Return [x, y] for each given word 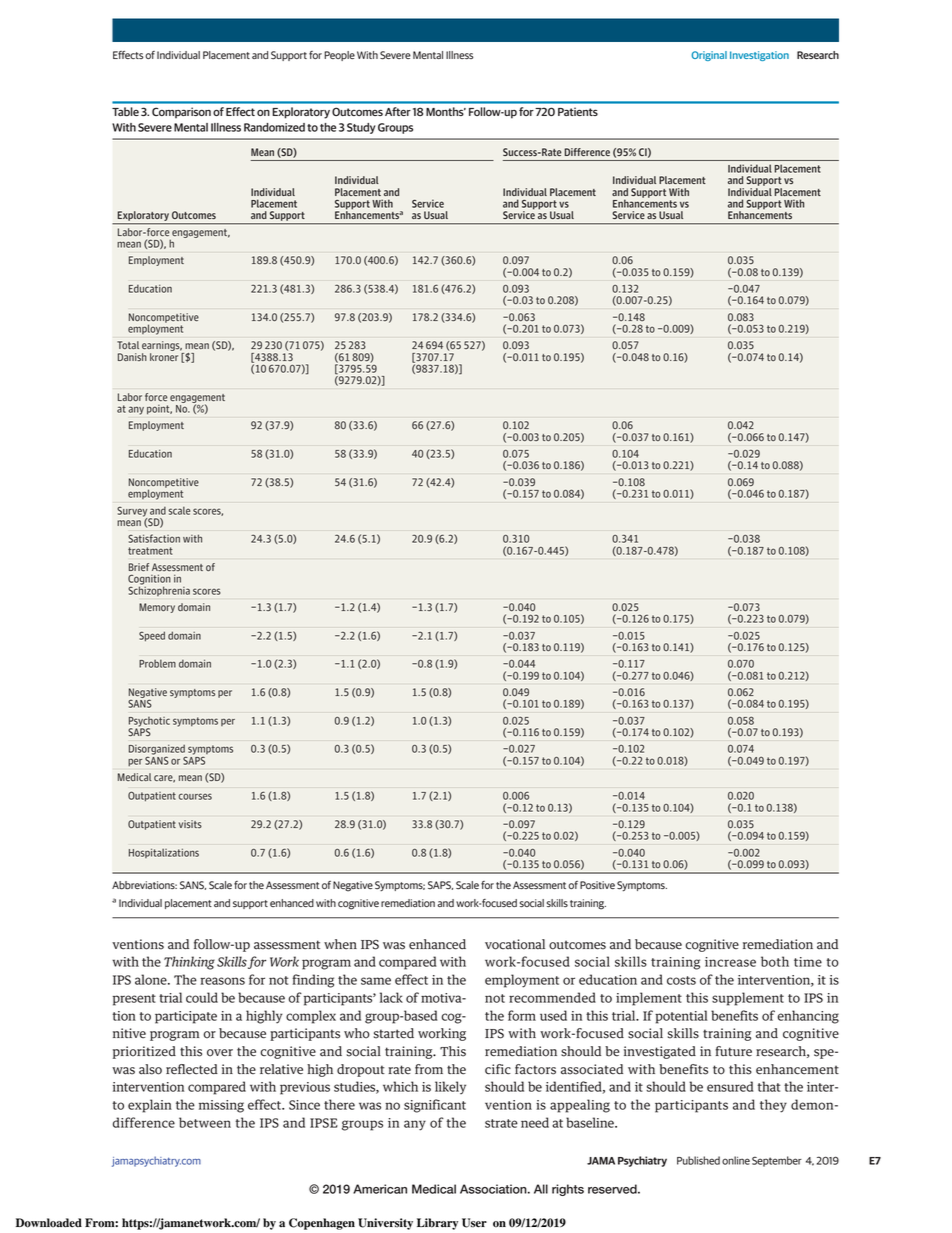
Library [437, 1224]
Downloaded [49, 1223]
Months [446, 111]
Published [698, 1160]
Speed [152, 636]
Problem [157, 663]
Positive [597, 885]
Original [709, 56]
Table [125, 111]
